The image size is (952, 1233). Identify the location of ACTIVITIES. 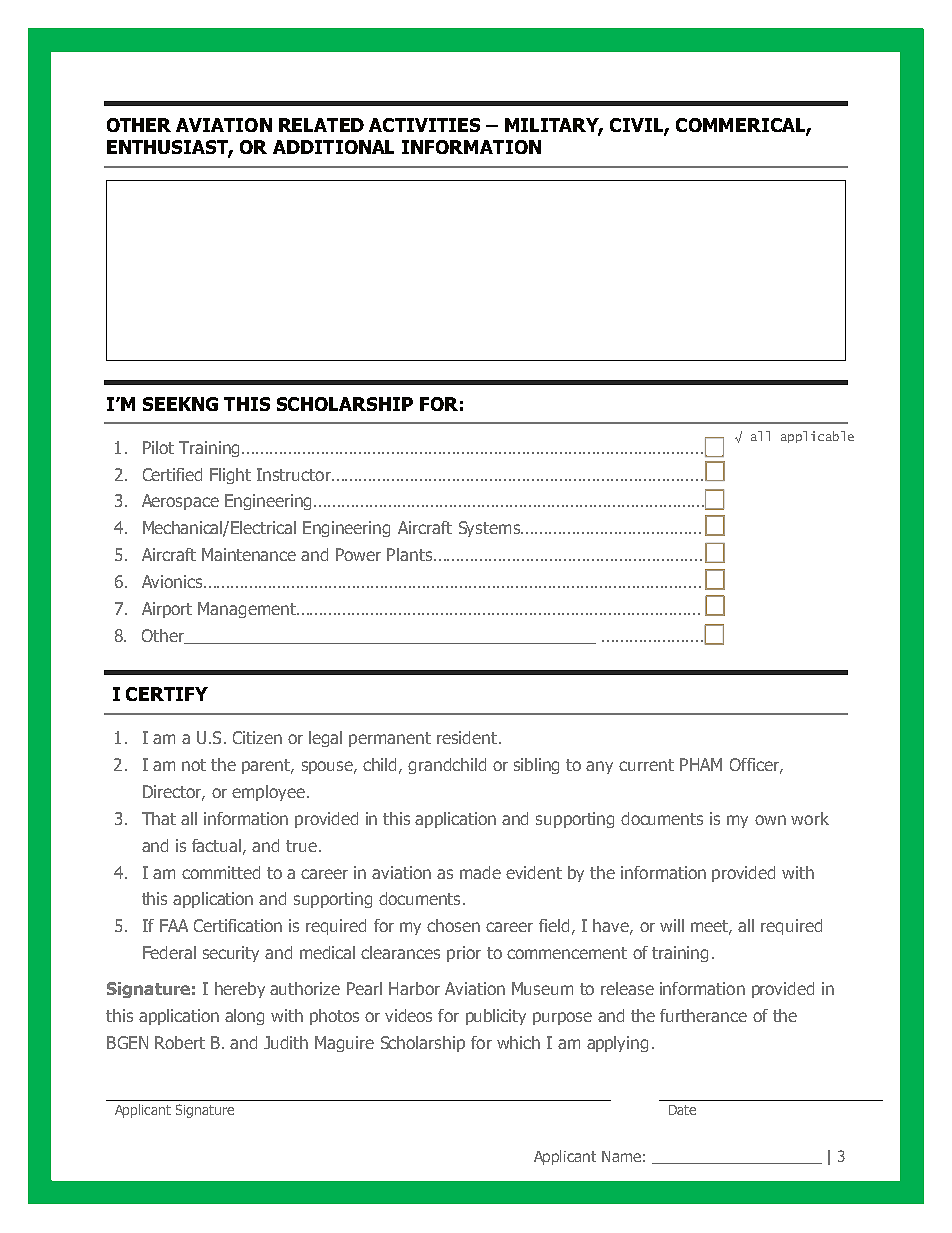
(424, 125).
